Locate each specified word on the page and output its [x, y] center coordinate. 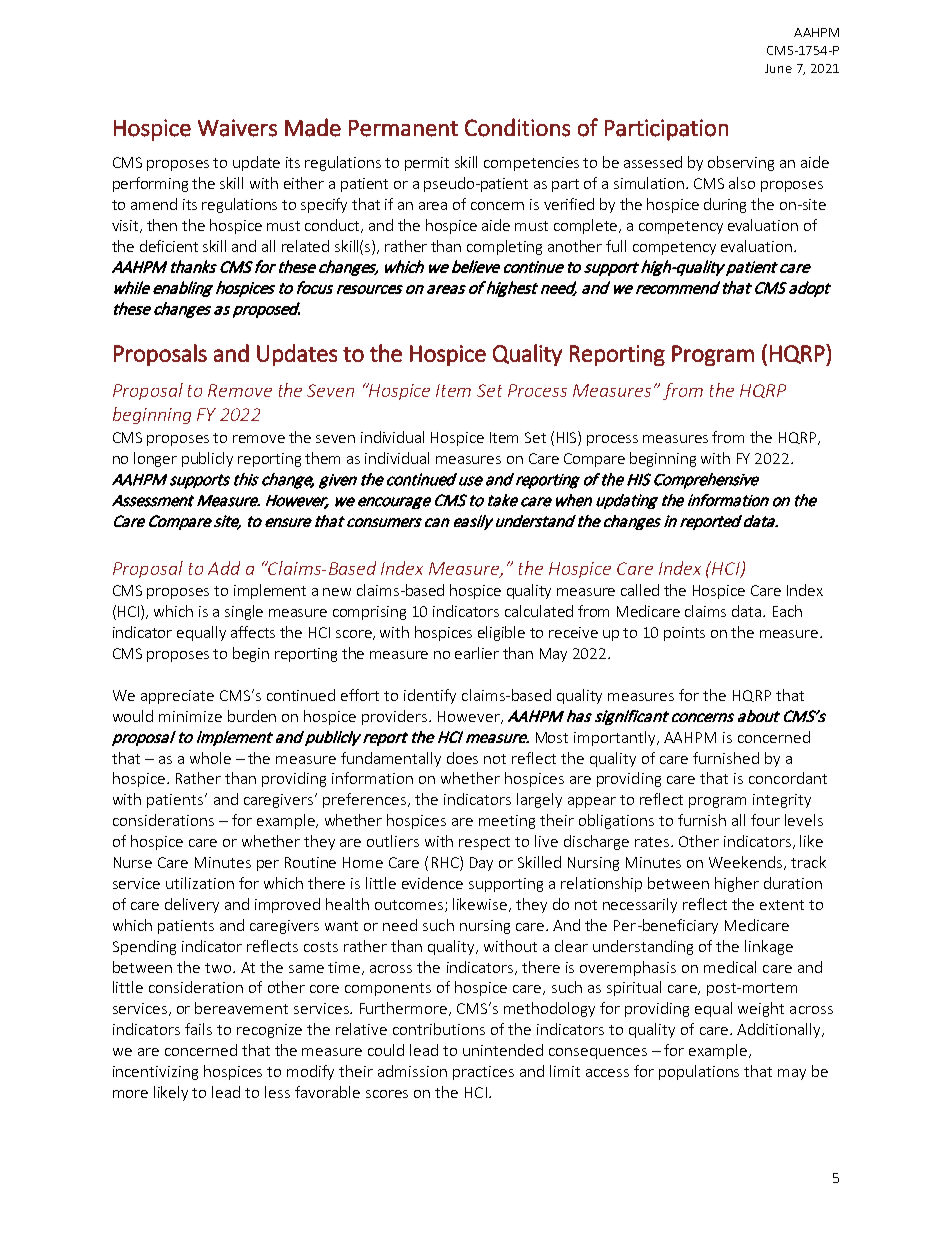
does [462, 758]
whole [210, 758]
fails [198, 1029]
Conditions [517, 127]
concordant [788, 778]
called [640, 590]
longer [155, 459]
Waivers [237, 128]
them [322, 458]
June [778, 68]
